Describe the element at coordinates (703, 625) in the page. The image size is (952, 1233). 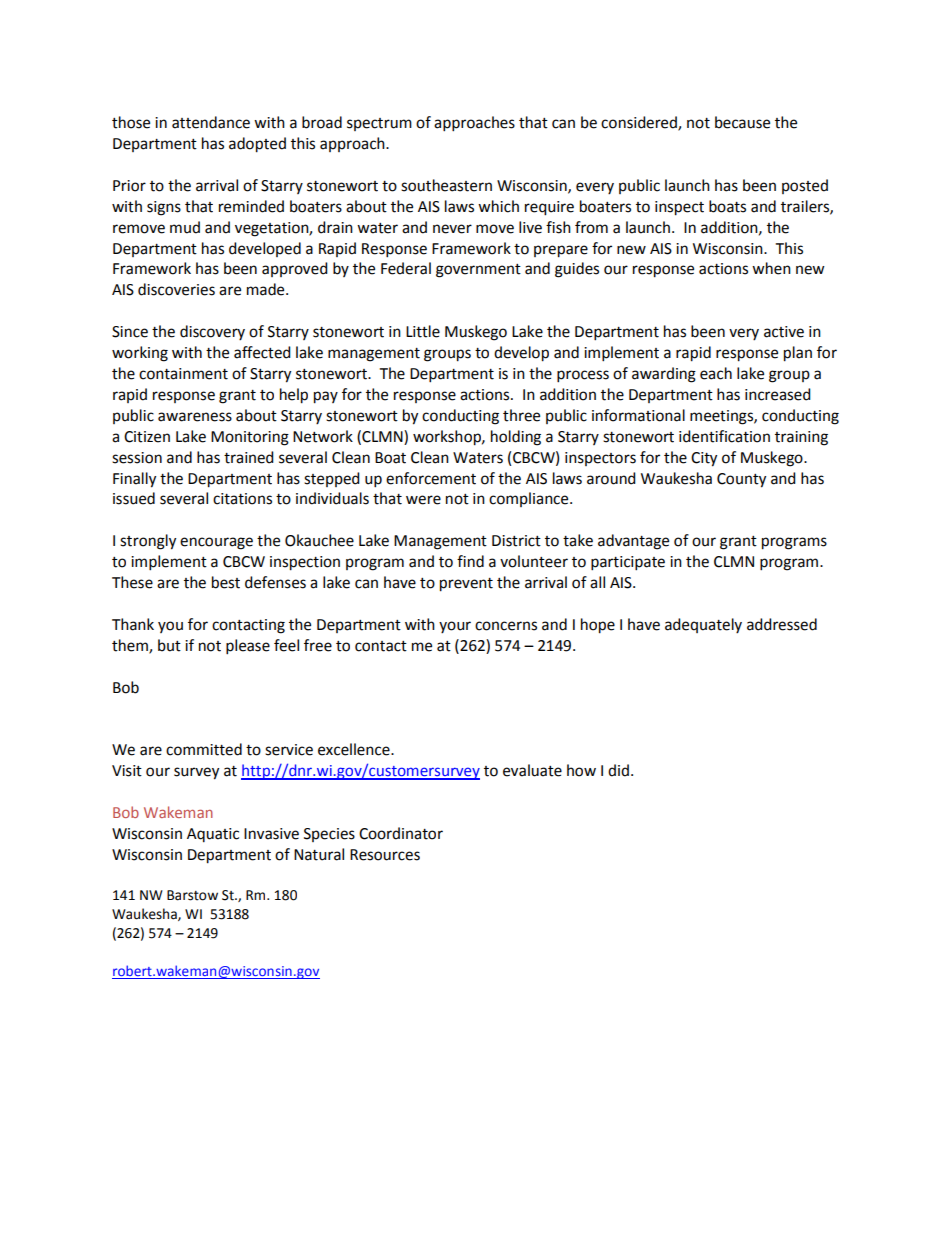
I see `adequately` at that location.
